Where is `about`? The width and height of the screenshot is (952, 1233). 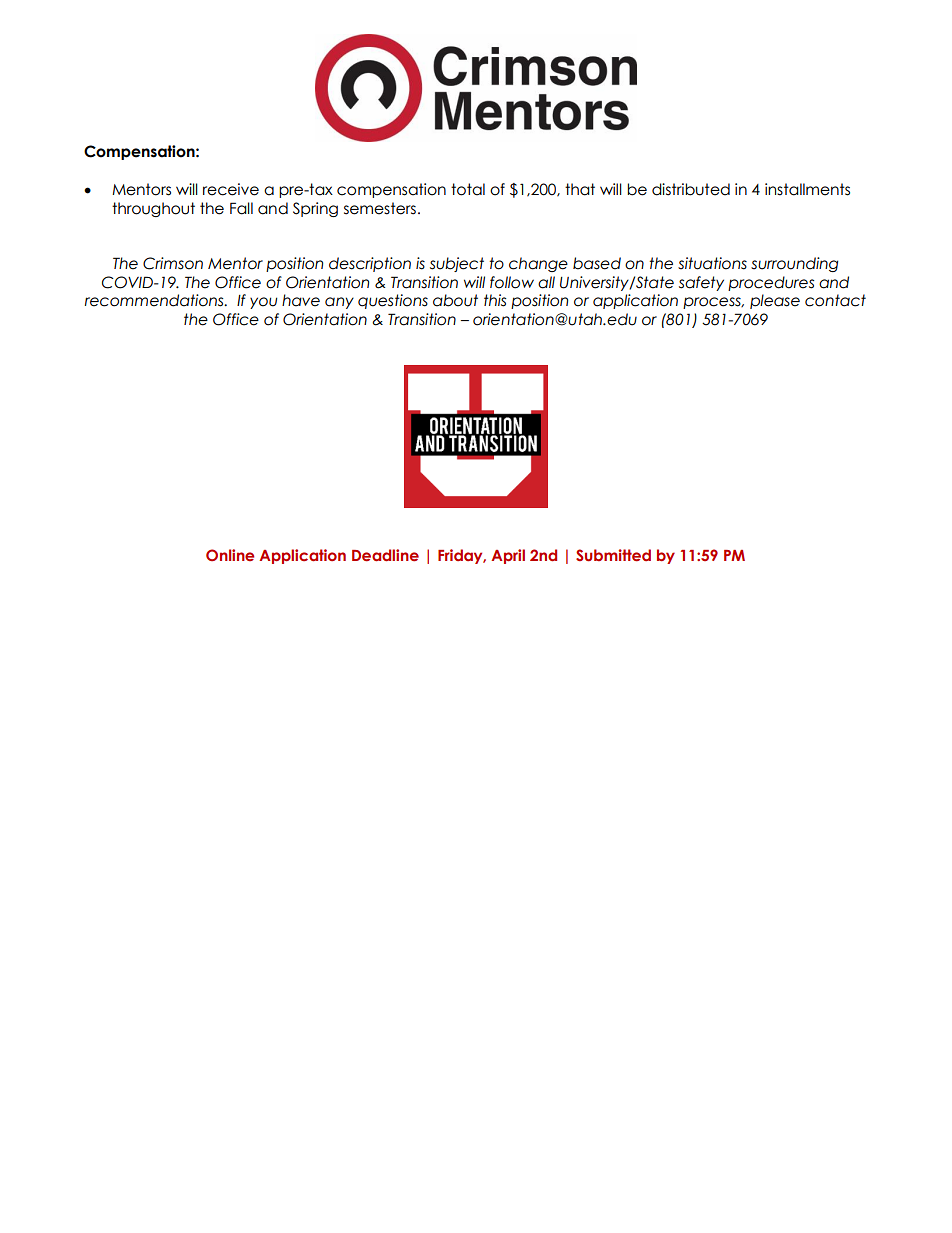
about is located at coordinates (455, 300).
